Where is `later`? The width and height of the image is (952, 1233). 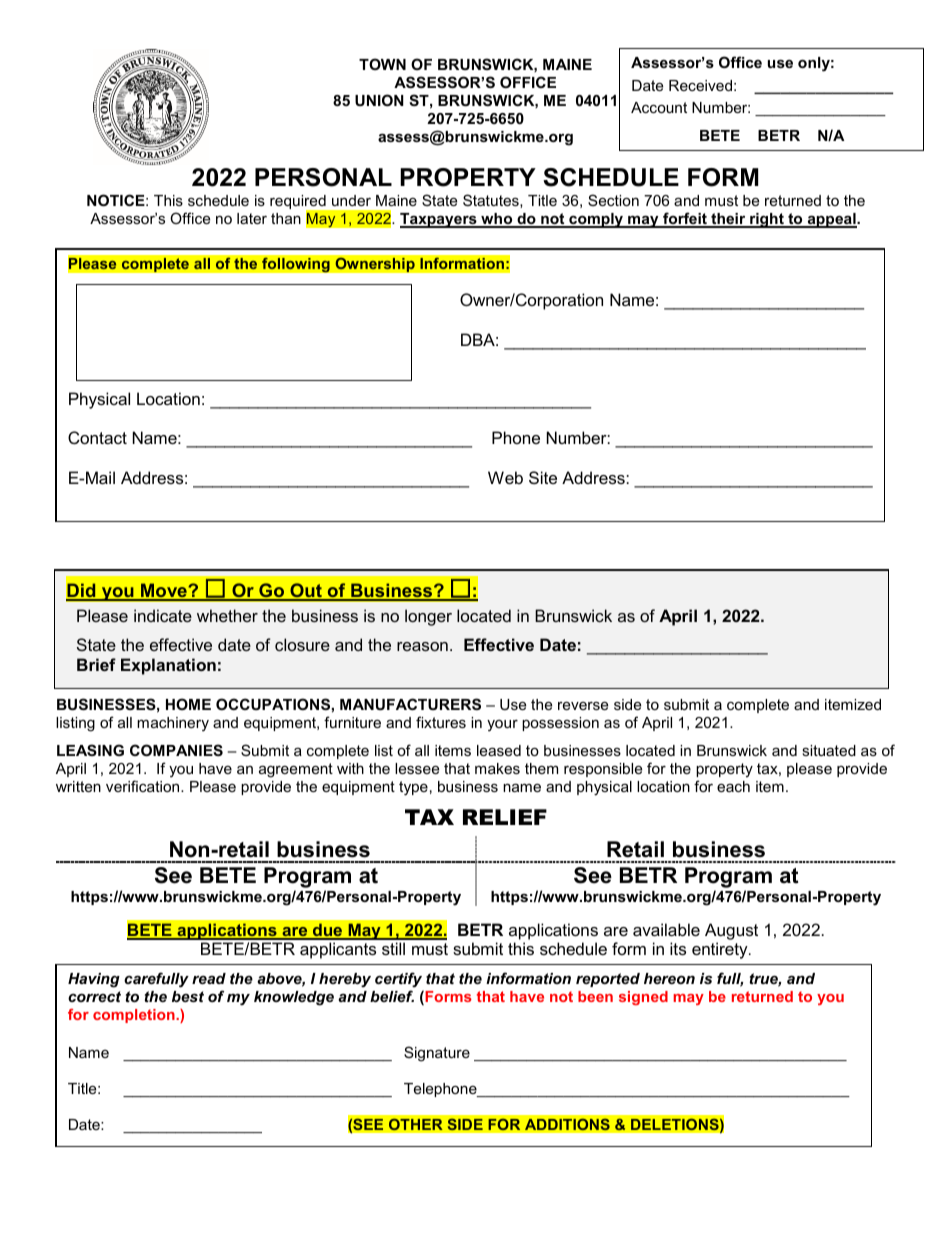
later is located at coordinates (252, 218).
